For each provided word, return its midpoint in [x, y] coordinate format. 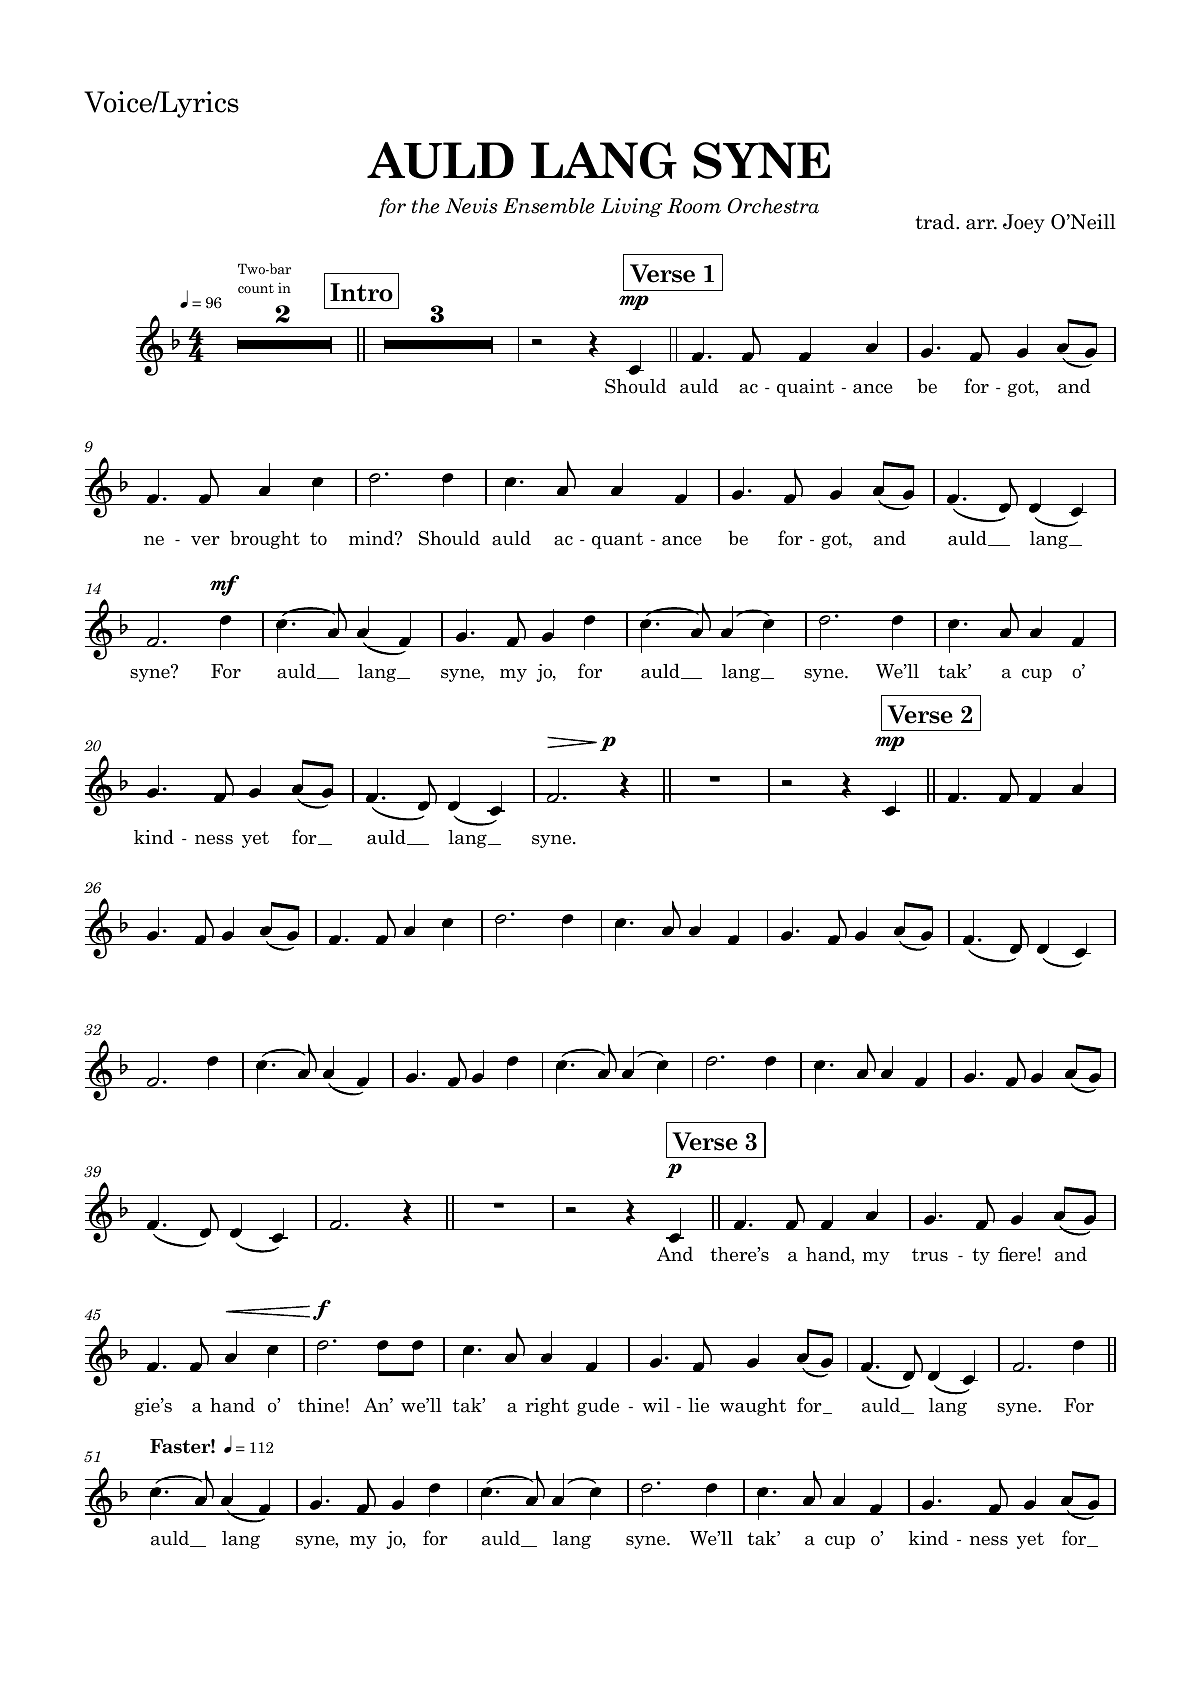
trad [936, 222]
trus [930, 1255]
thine [321, 1405]
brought [265, 539]
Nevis [471, 206]
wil [656, 1405]
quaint [805, 388]
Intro [361, 292]
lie [698, 1405]
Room [694, 206]
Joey [1024, 223]
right [547, 1407]
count [256, 288]
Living [631, 207]
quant [617, 540]
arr [981, 224]
